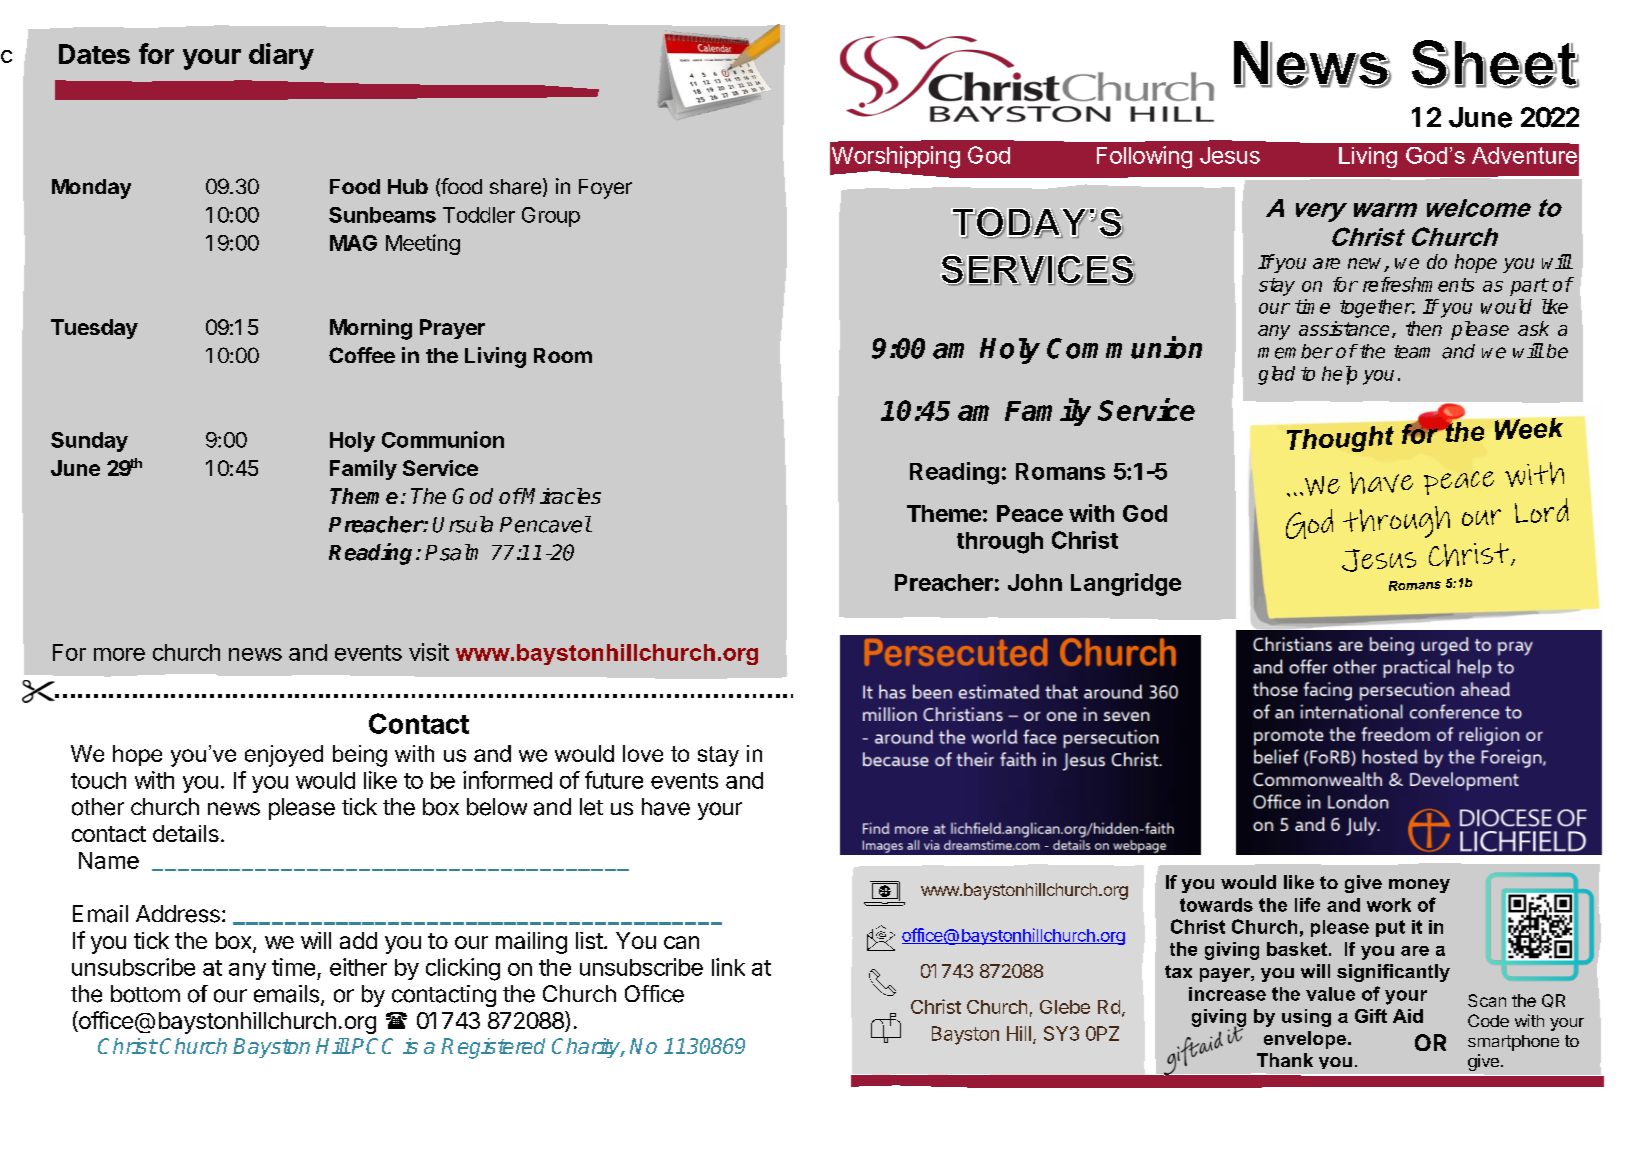 The image size is (1631, 1152). What do you see at coordinates (1035, 582) in the screenshot?
I see `John` at bounding box center [1035, 582].
